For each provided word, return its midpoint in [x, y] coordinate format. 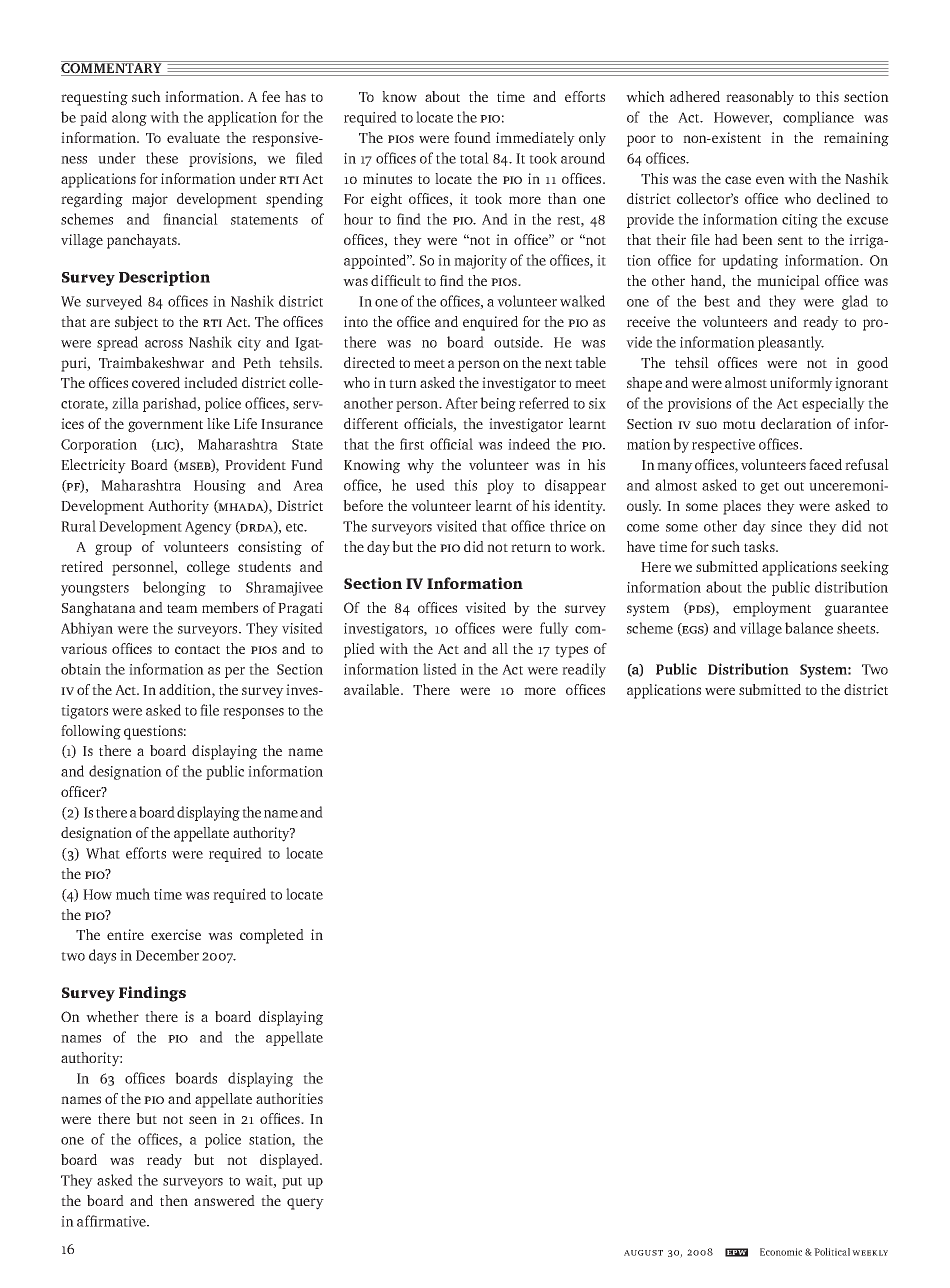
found [472, 137]
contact [197, 649]
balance [809, 628]
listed [440, 669]
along [129, 118]
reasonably [760, 98]
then [174, 1200]
